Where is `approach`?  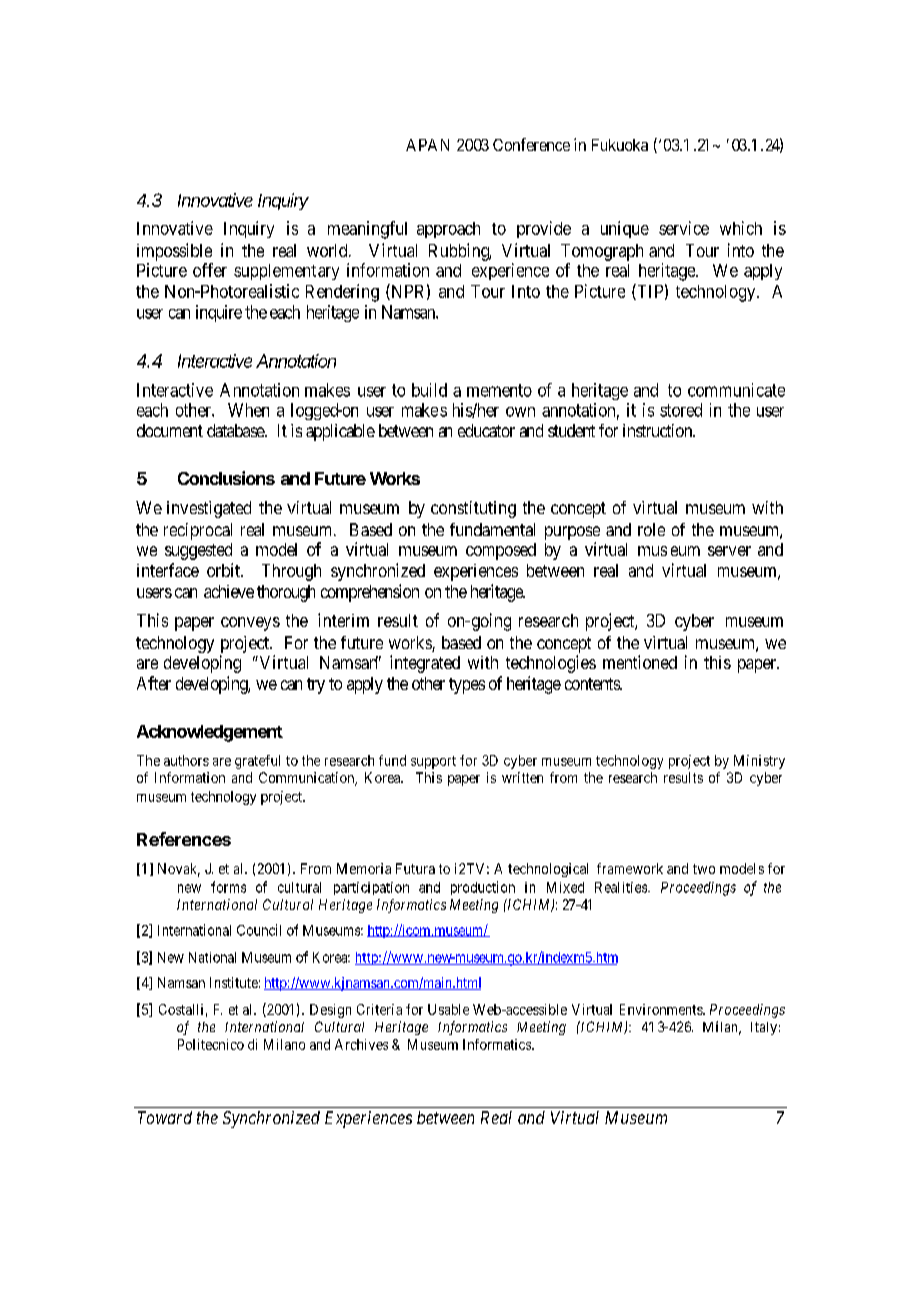
approach is located at coordinates (448, 230).
